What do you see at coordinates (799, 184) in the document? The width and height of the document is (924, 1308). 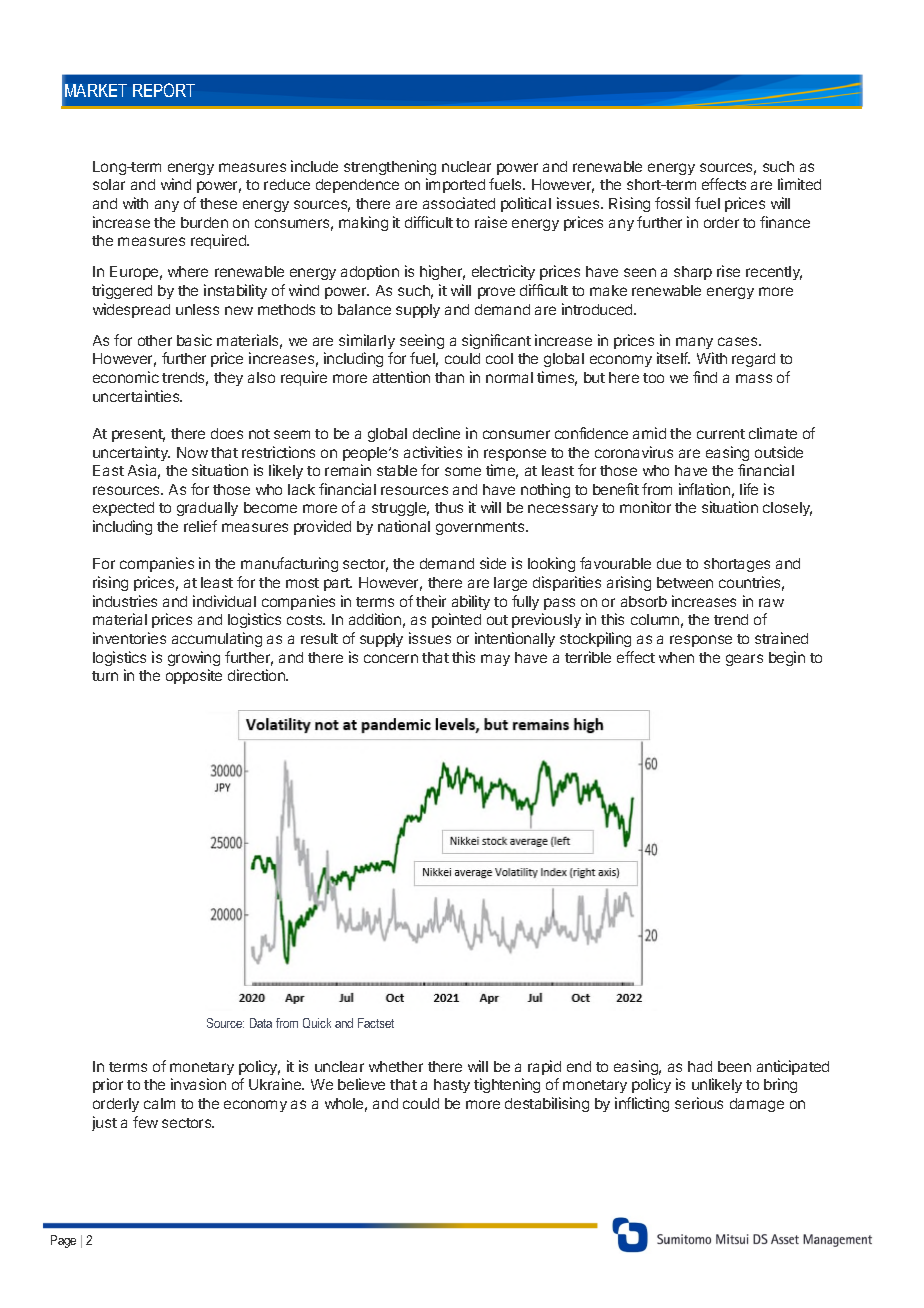 I see `limited` at bounding box center [799, 184].
